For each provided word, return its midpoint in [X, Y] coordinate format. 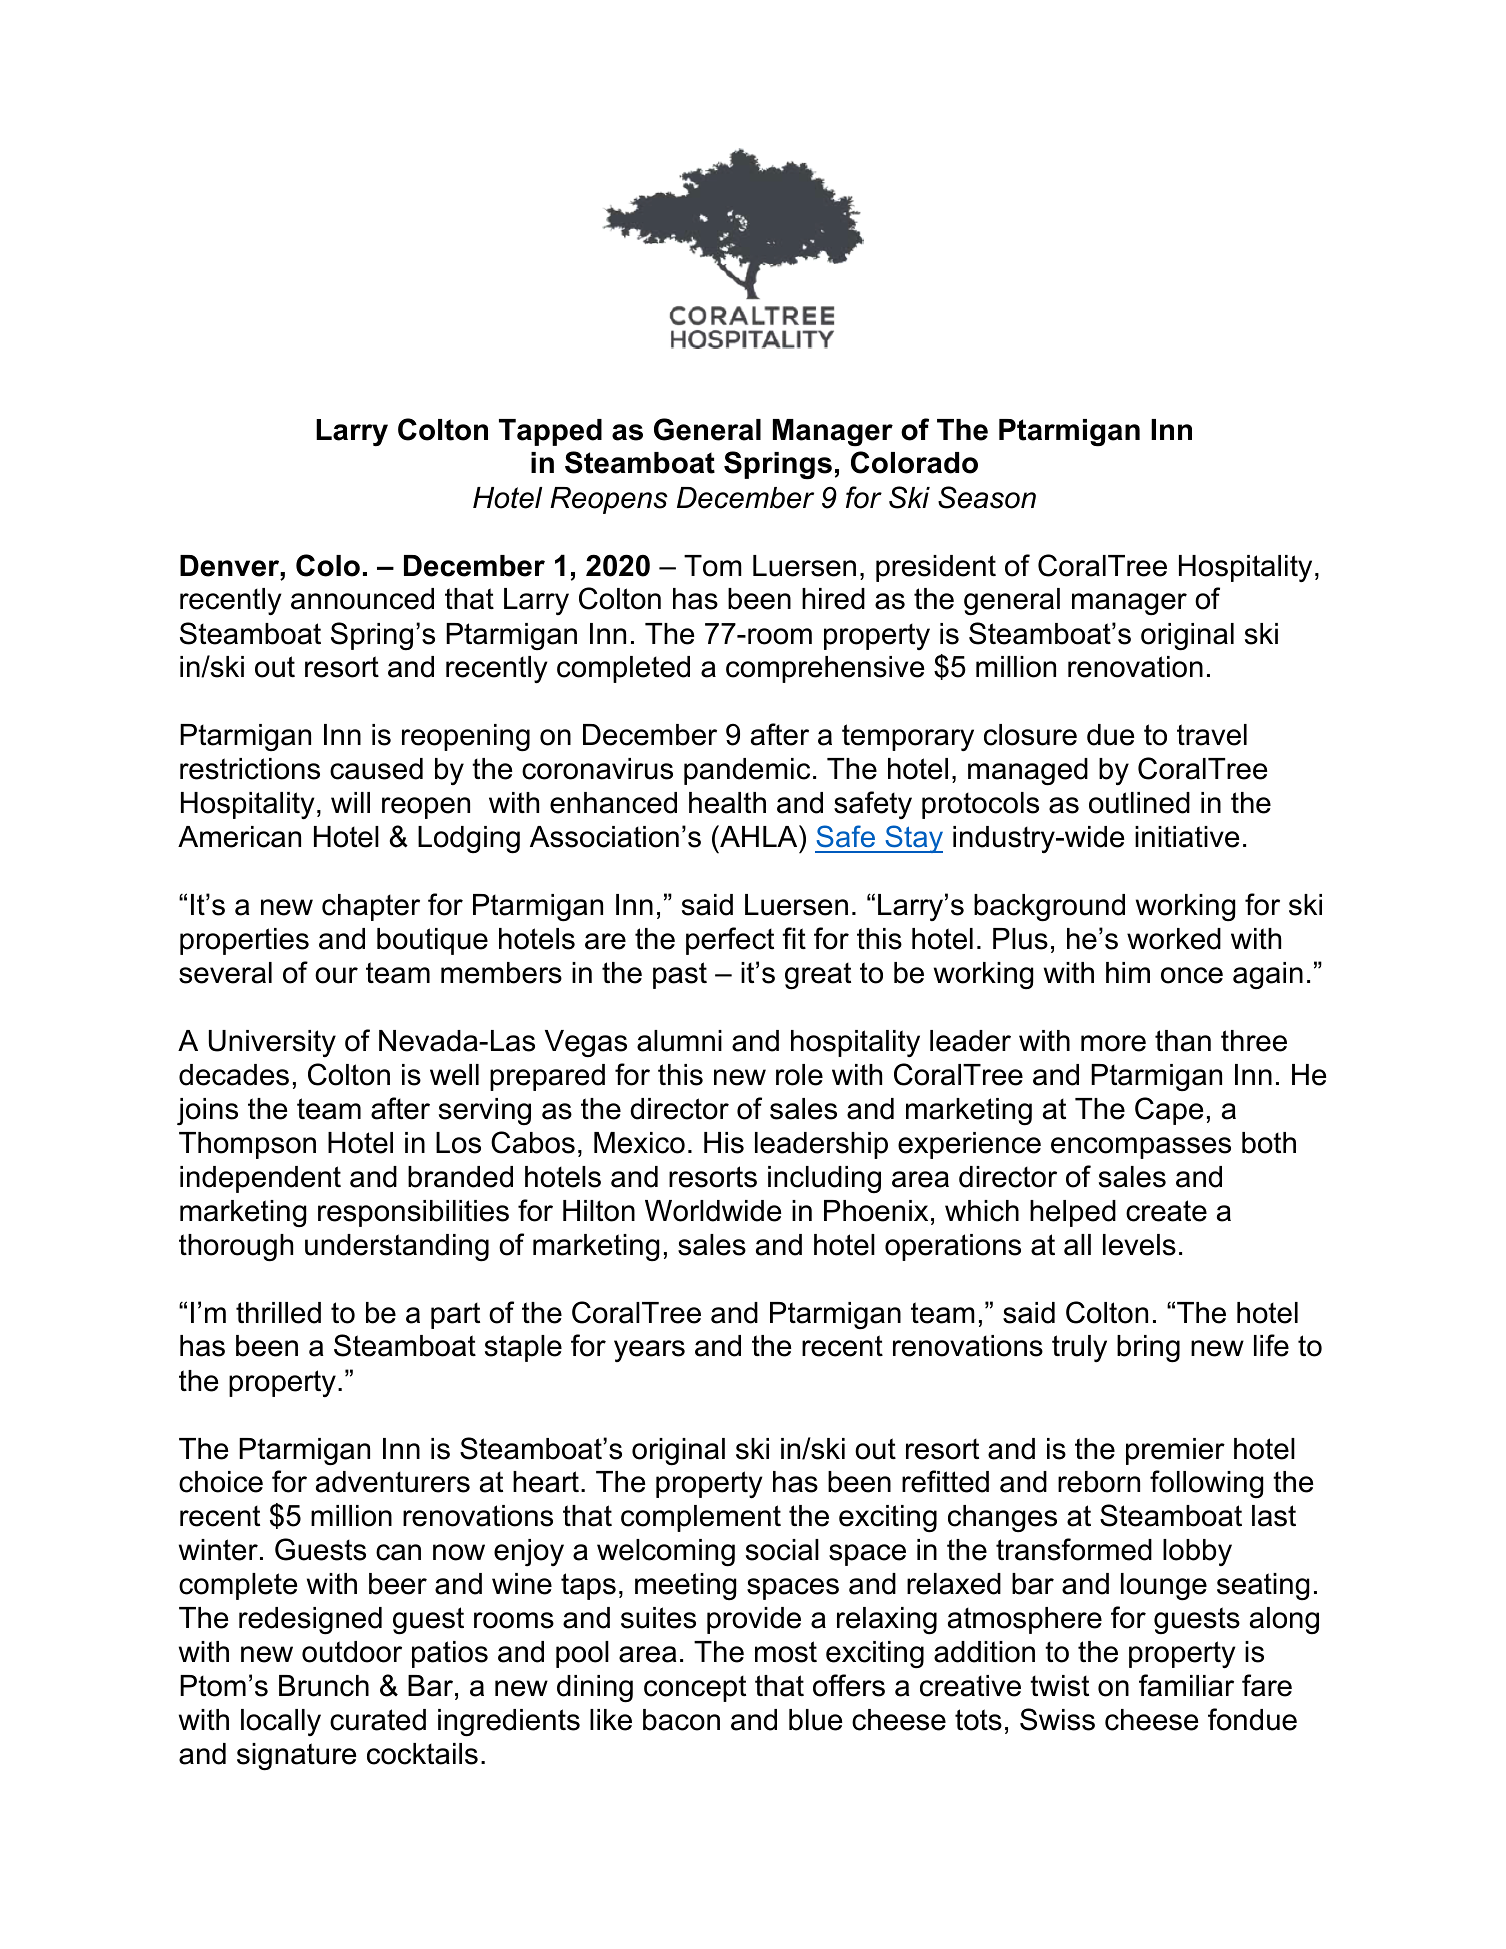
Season [987, 497]
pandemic [747, 771]
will [350, 802]
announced [362, 599]
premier [1175, 1451]
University [272, 1043]
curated [378, 1720]
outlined [1139, 803]
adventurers [393, 1482]
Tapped [550, 432]
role [799, 1075]
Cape [1169, 1111]
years [649, 1351]
